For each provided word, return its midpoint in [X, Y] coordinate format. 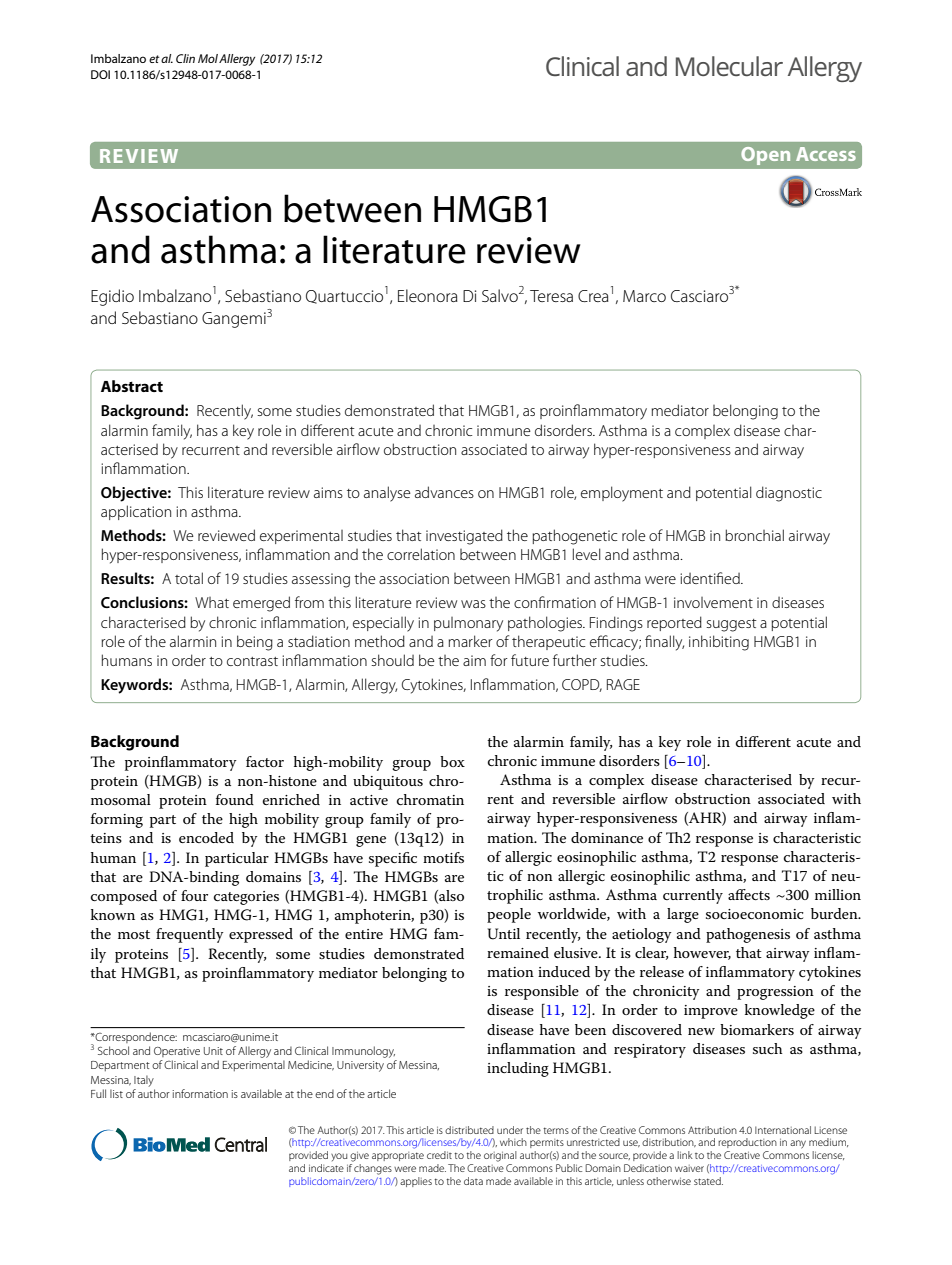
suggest [731, 625]
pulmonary [468, 624]
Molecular [729, 66]
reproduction [747, 1143]
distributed [469, 1130]
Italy [144, 1081]
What [212, 602]
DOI [100, 74]
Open [765, 156]
